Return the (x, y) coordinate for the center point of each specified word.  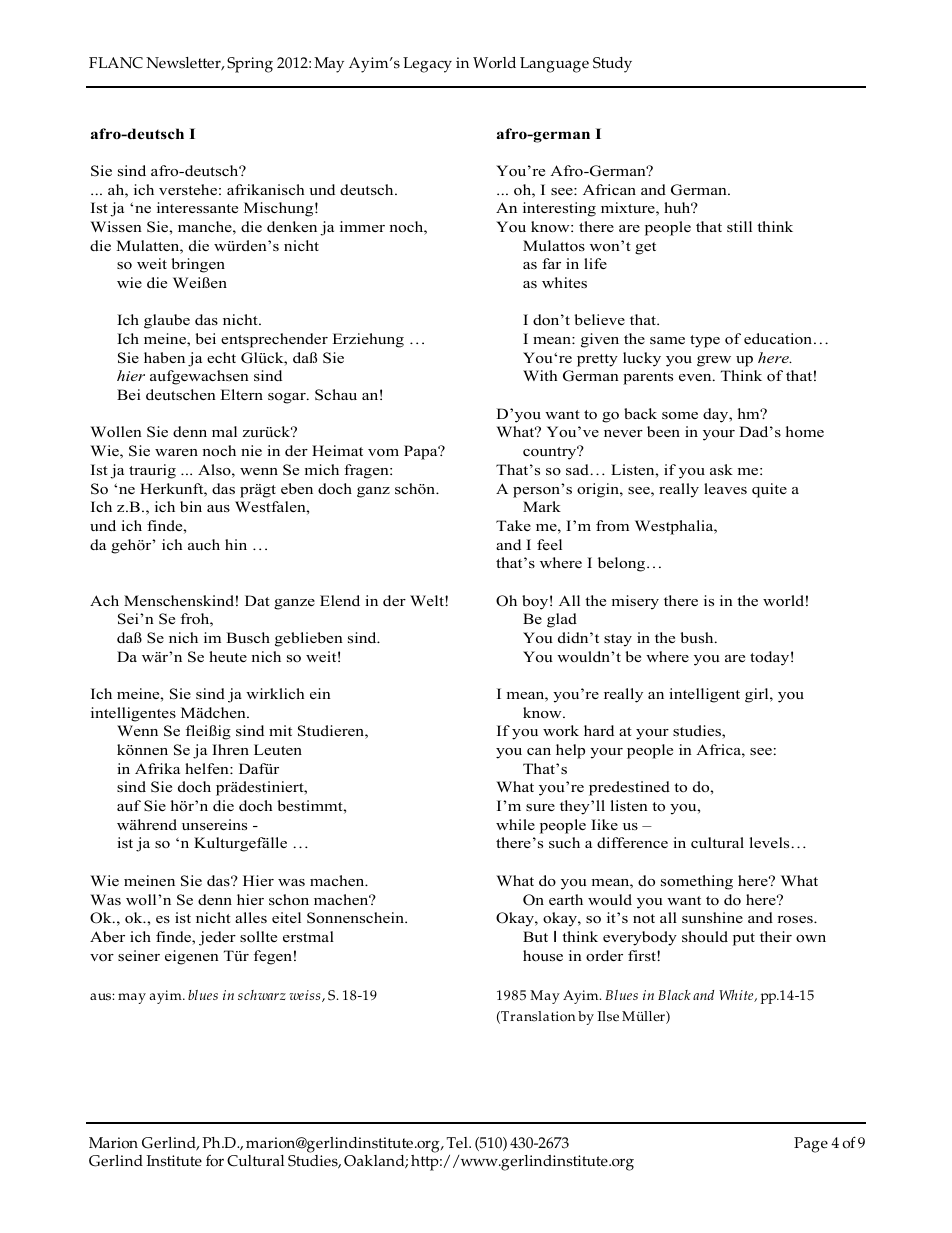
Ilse (608, 1016)
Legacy (427, 65)
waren (176, 452)
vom (383, 452)
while (515, 824)
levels (771, 842)
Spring (250, 65)
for (215, 1161)
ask (721, 469)
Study (612, 65)
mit (280, 730)
